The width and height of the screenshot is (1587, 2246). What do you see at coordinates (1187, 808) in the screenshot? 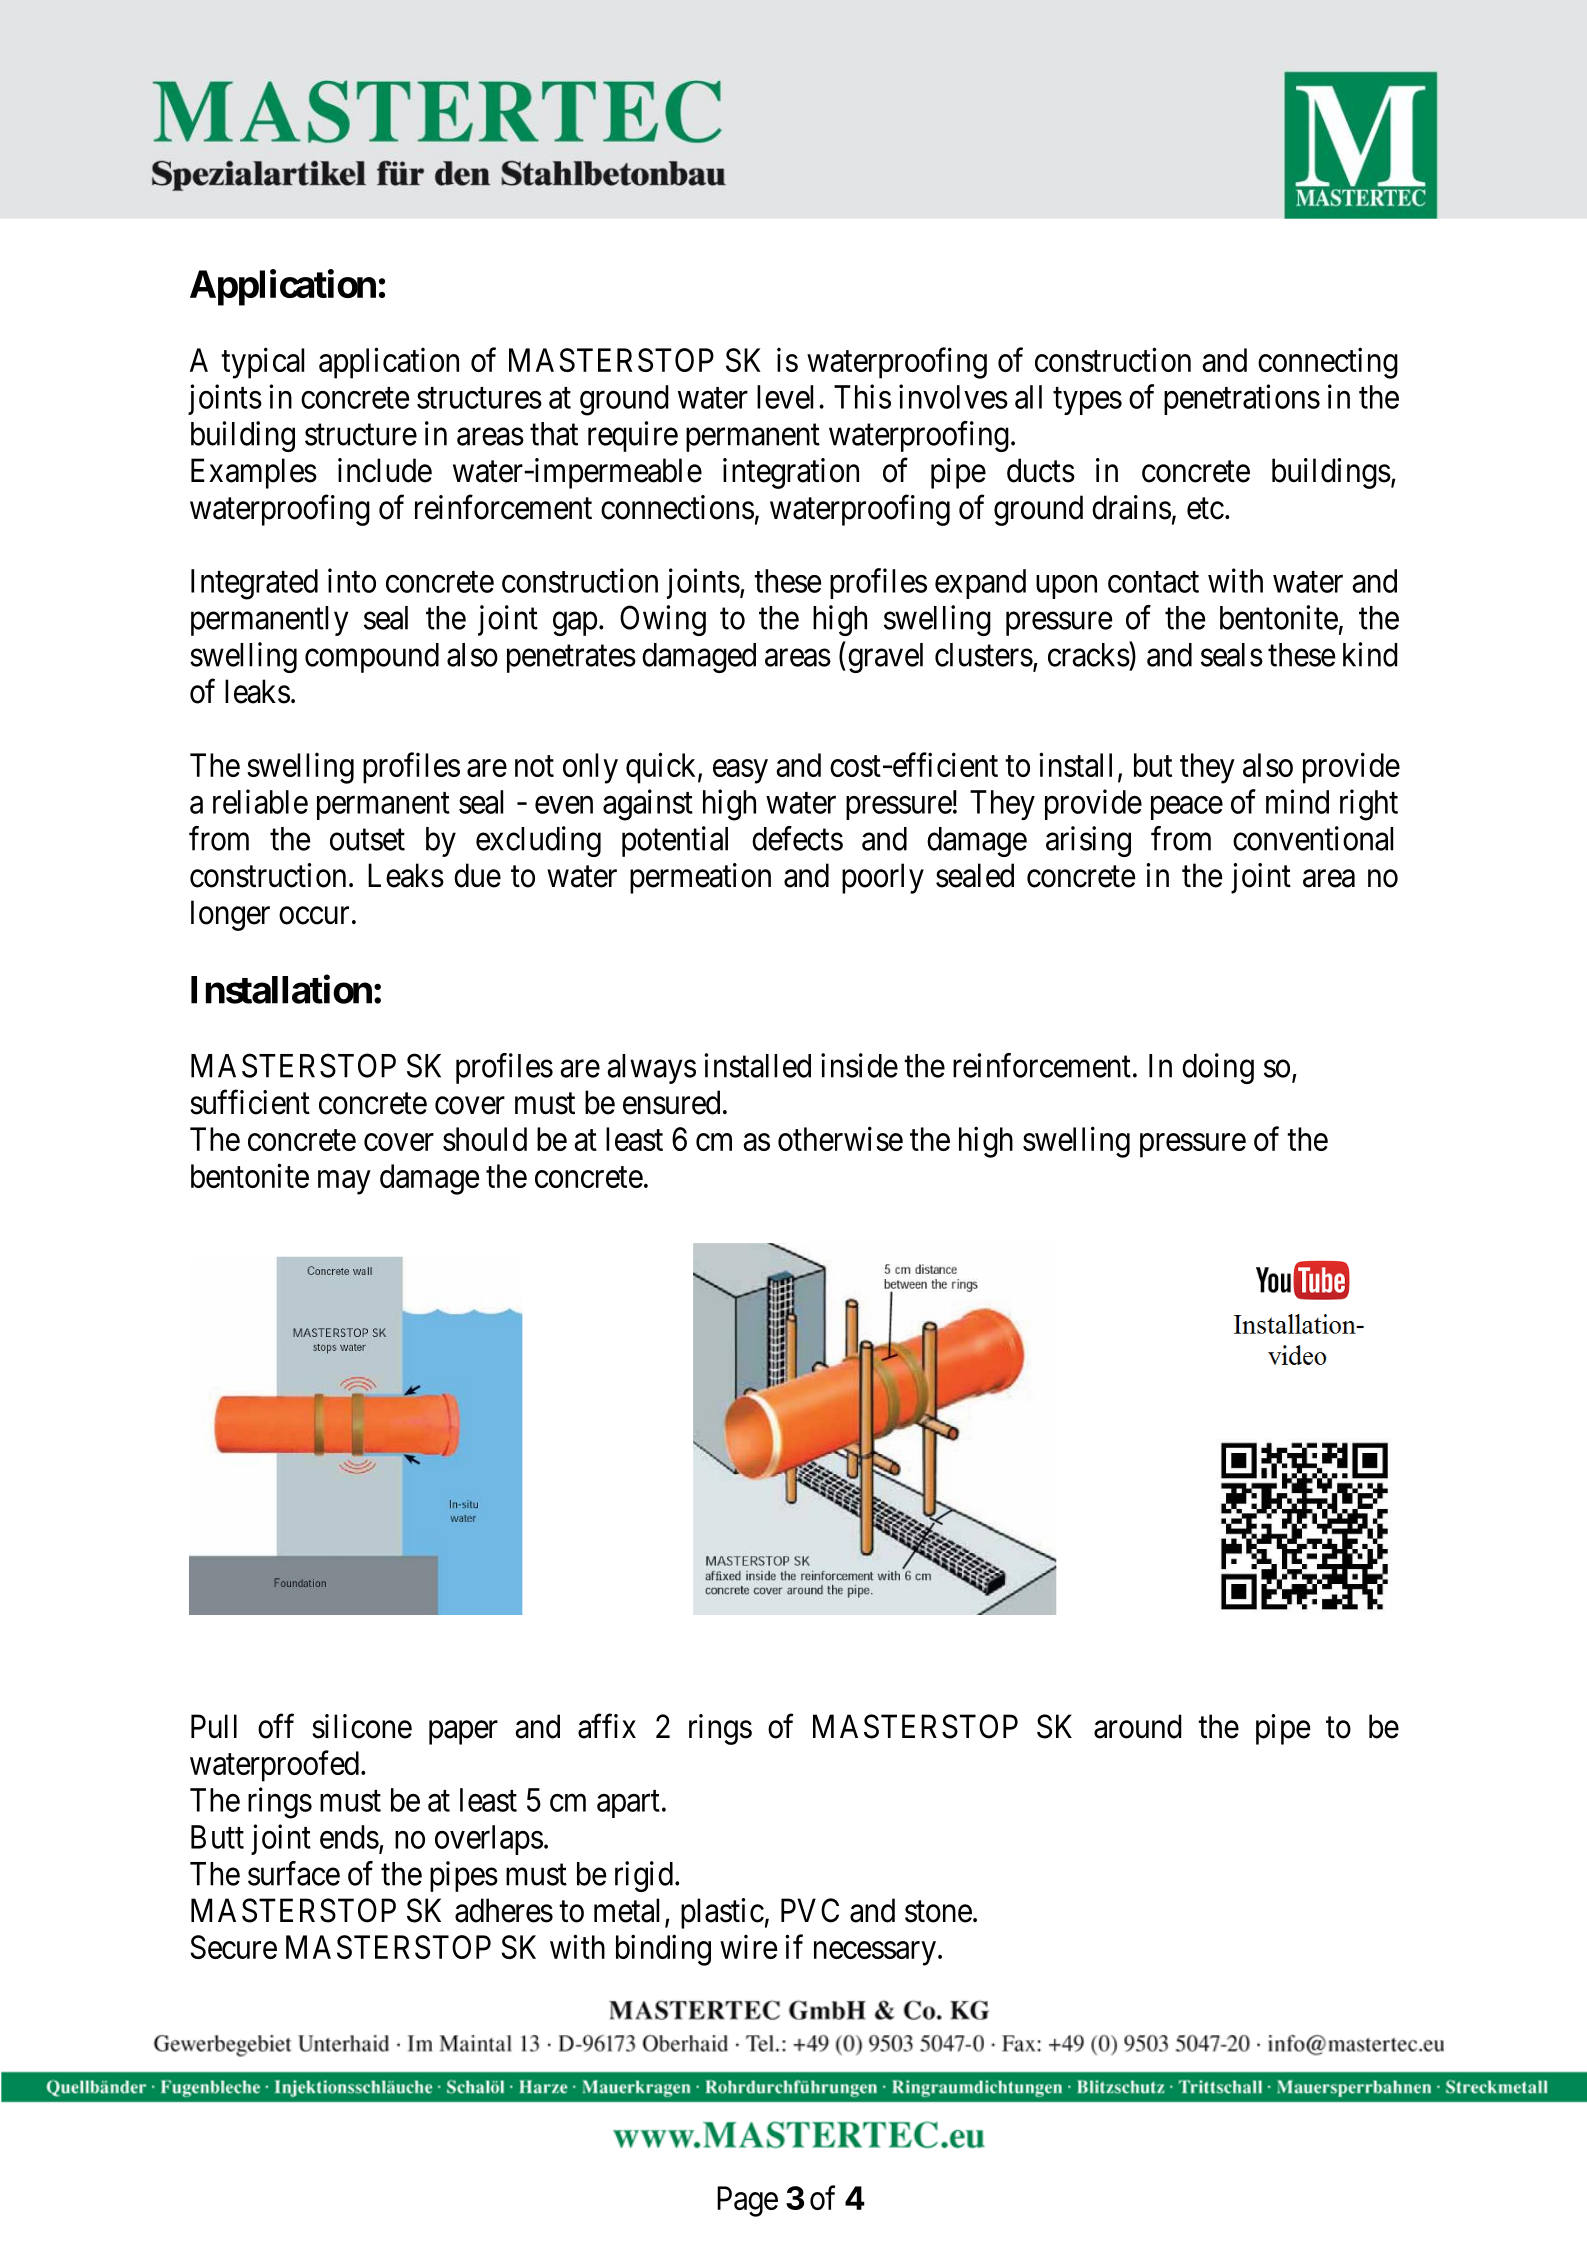
I see `peace` at bounding box center [1187, 808].
